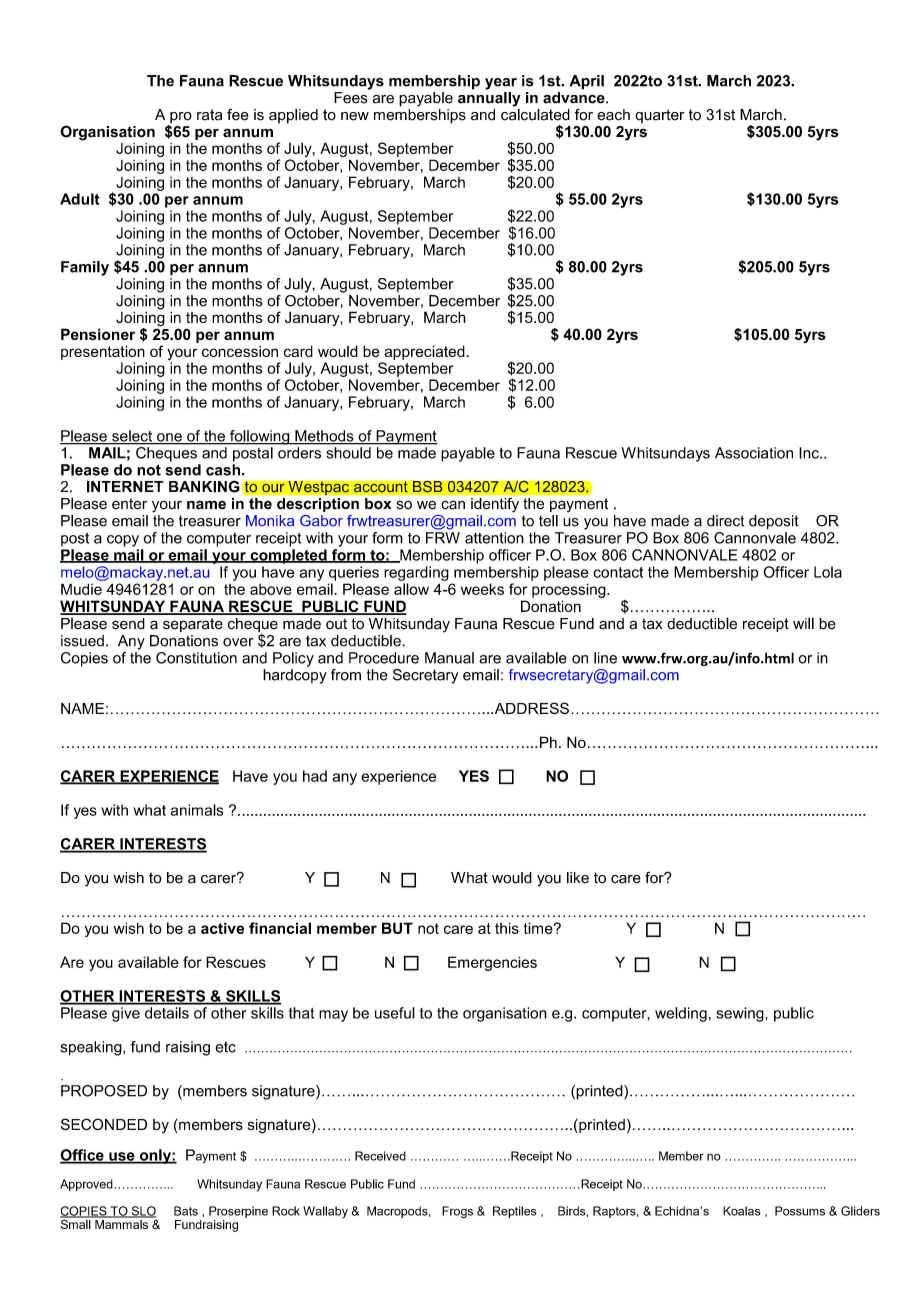 The height and width of the image is (1308, 924). Describe the element at coordinates (186, 1211) in the image. I see `Bats` at that location.
